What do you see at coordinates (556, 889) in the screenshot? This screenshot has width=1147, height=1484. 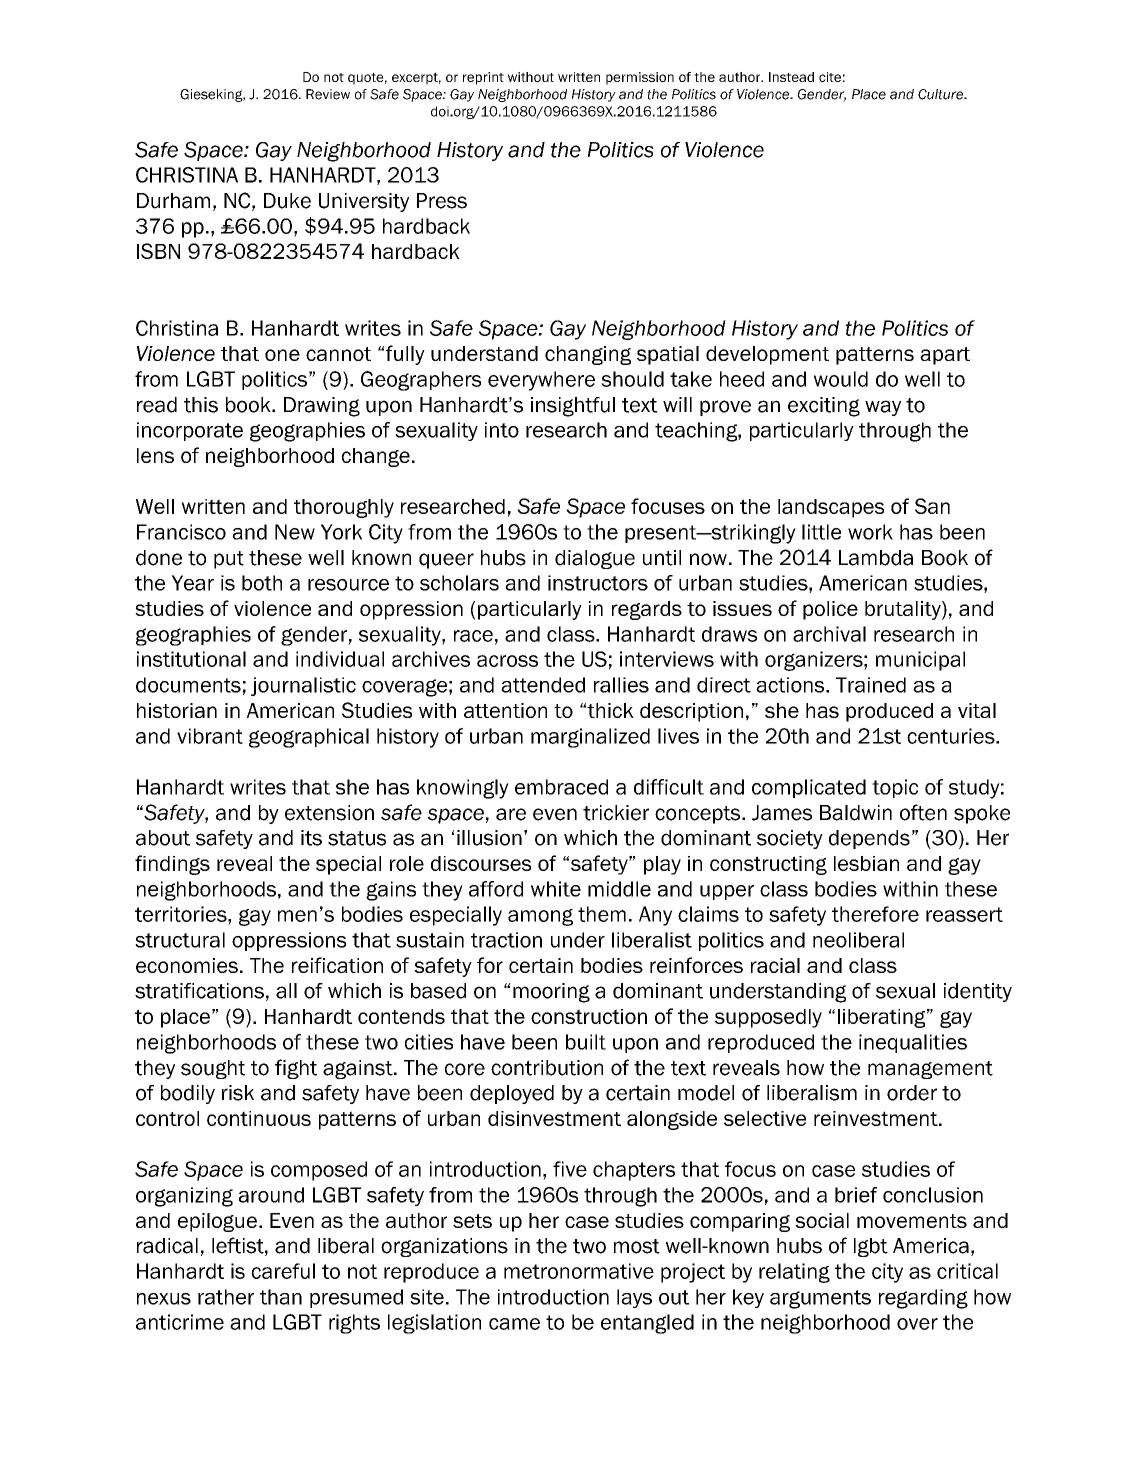 I see `white` at bounding box center [556, 889].
